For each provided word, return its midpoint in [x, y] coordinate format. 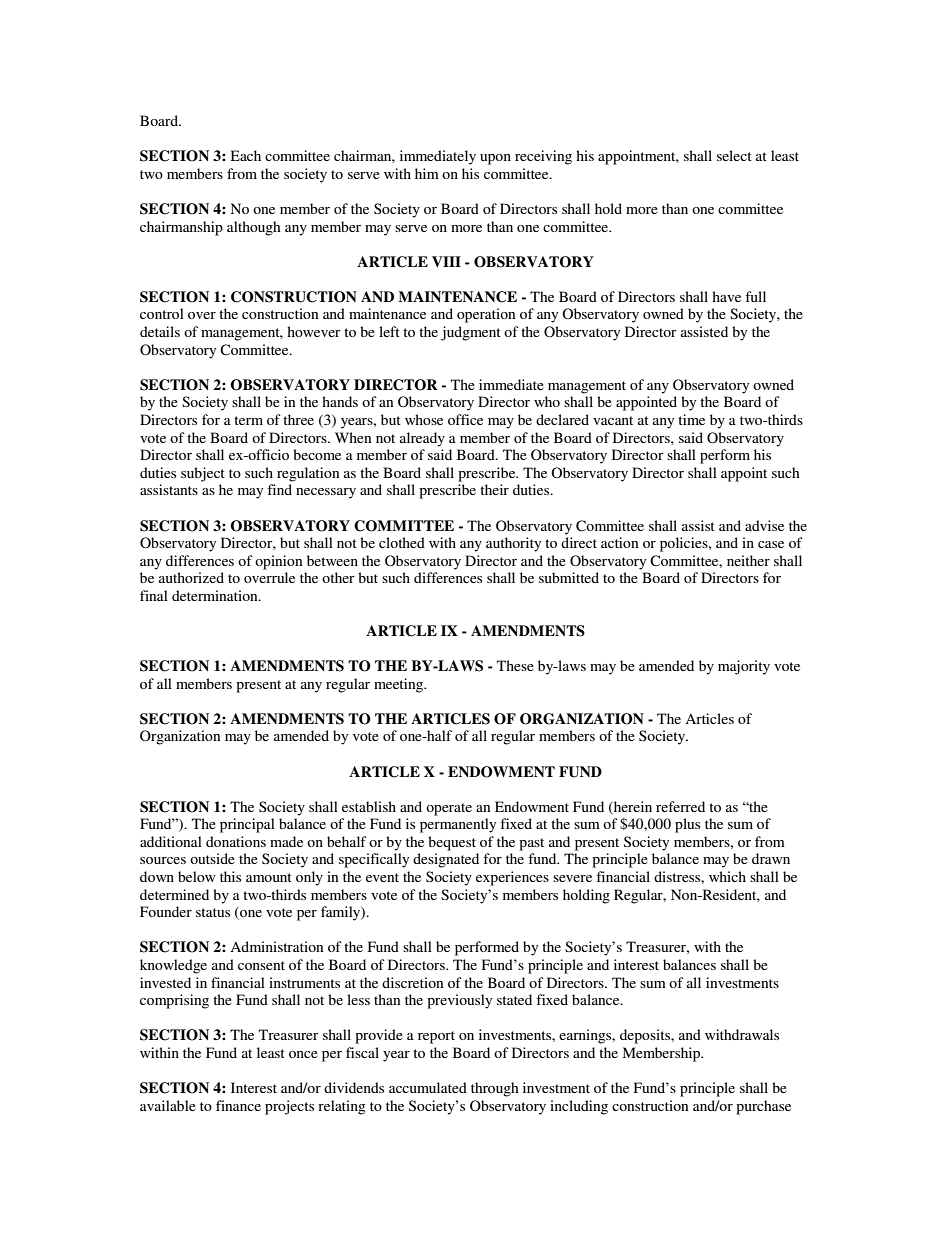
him [427, 173]
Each [246, 155]
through [495, 1089]
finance [238, 1105]
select [734, 155]
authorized [191, 577]
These [515, 665]
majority [744, 667]
